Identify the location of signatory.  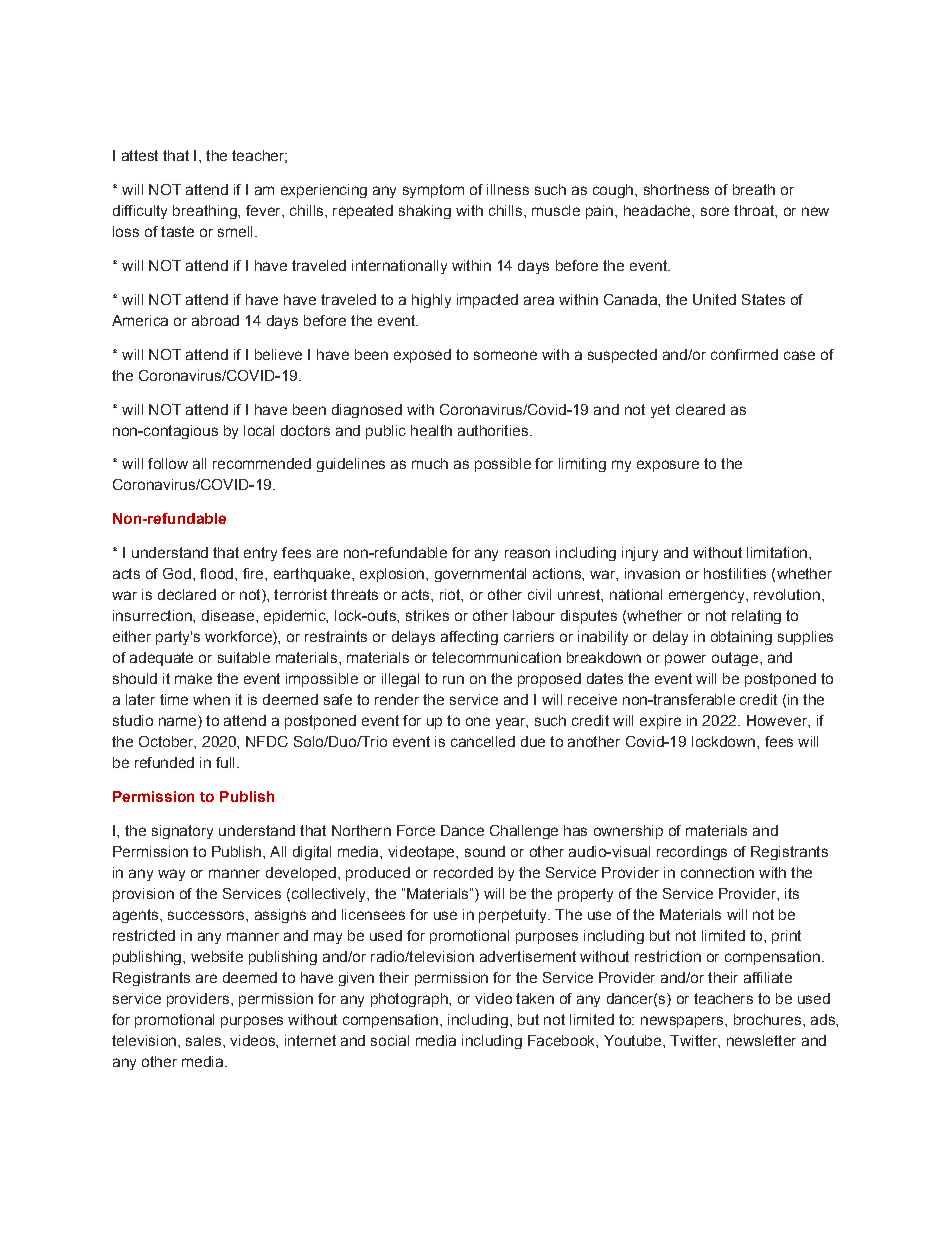
(182, 832).
